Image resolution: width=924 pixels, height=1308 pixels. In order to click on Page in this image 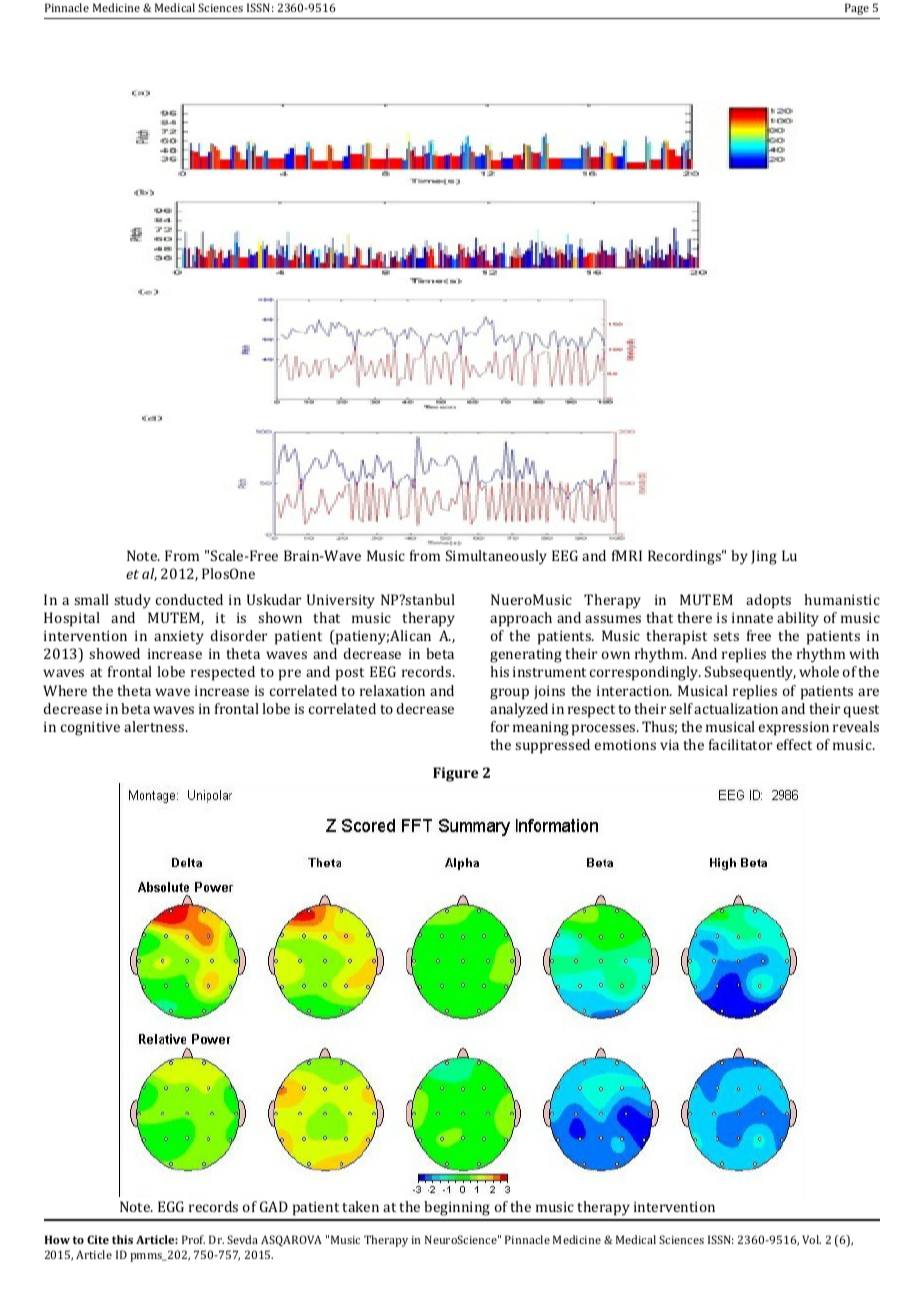, I will do `click(857, 9)`.
